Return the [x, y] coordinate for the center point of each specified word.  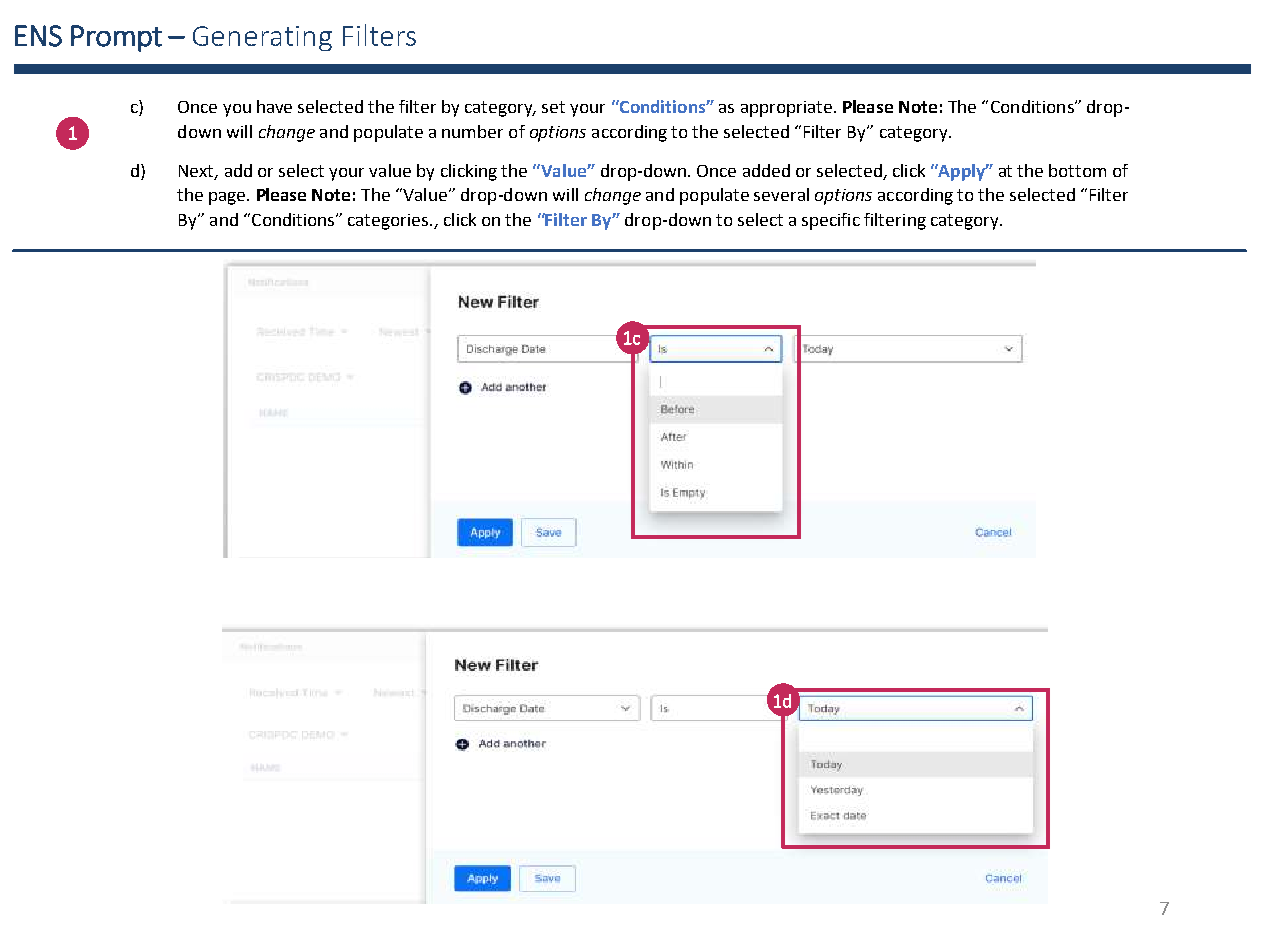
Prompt [116, 38]
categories [389, 222]
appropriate [788, 109]
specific [831, 221]
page [228, 198]
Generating [262, 38]
